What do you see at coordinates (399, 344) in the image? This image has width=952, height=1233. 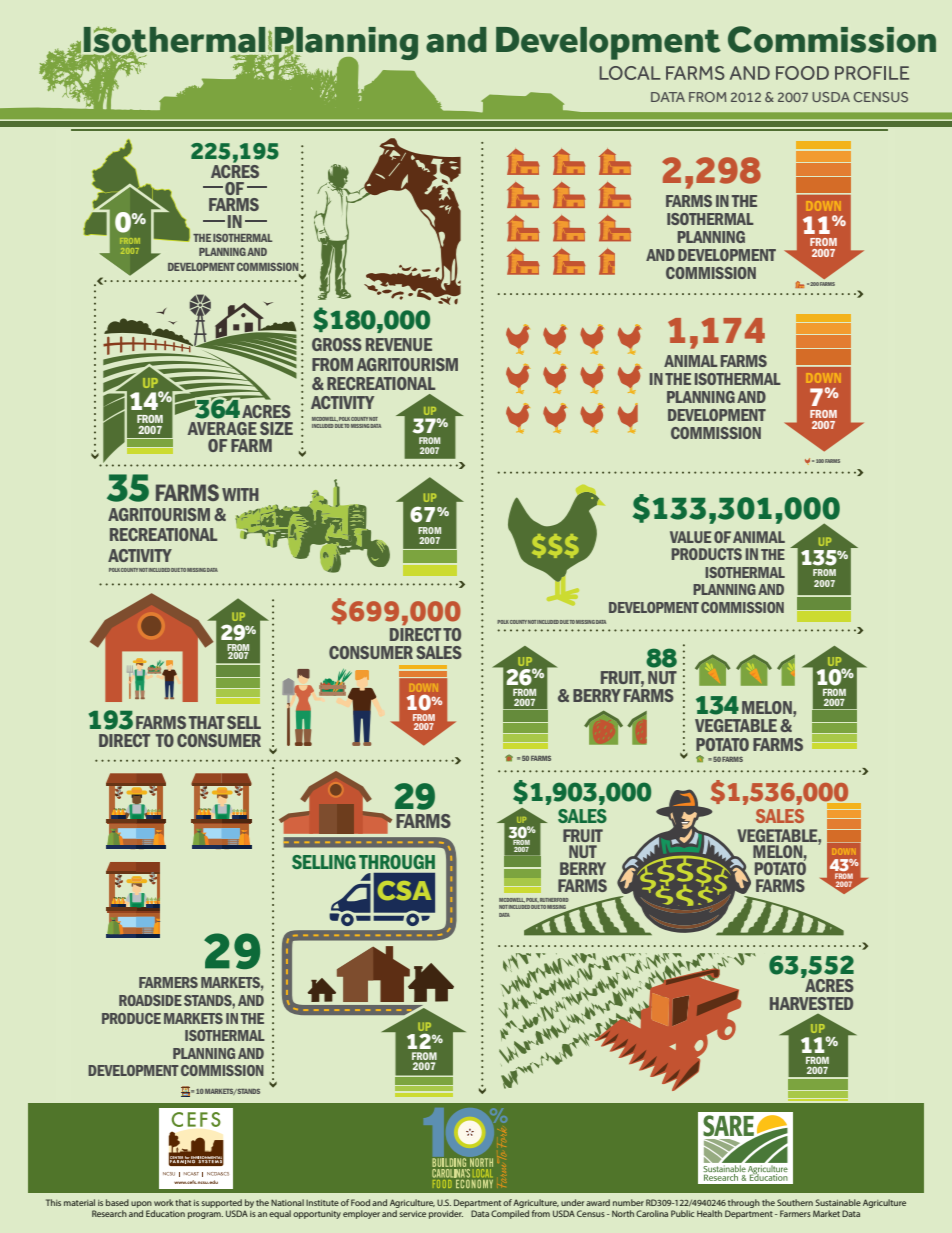 I see `REVENUE` at bounding box center [399, 344].
